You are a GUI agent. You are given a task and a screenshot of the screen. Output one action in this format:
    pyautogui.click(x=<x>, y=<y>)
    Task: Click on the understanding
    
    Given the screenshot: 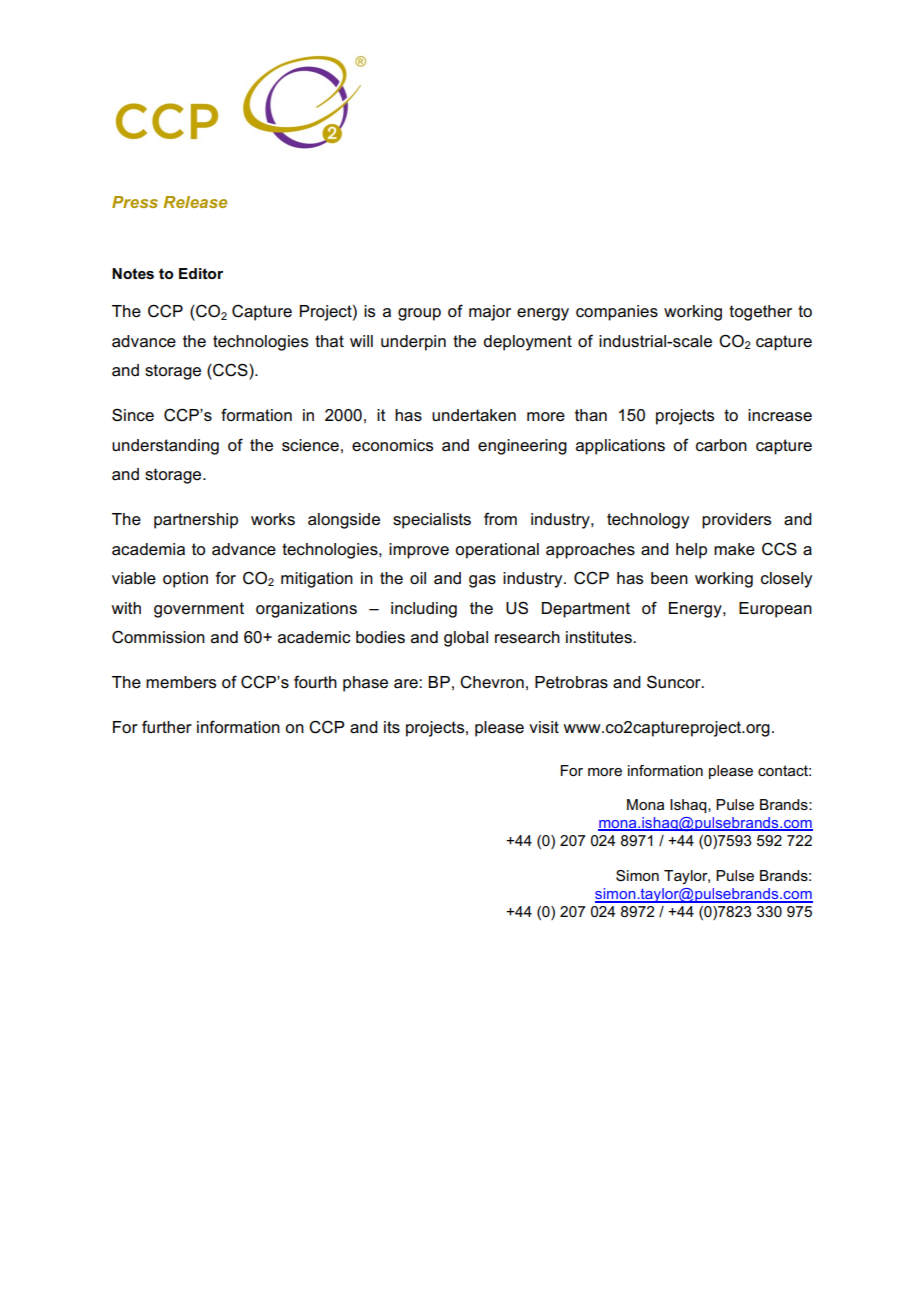 What is the action you would take?
    pyautogui.click(x=165, y=447)
